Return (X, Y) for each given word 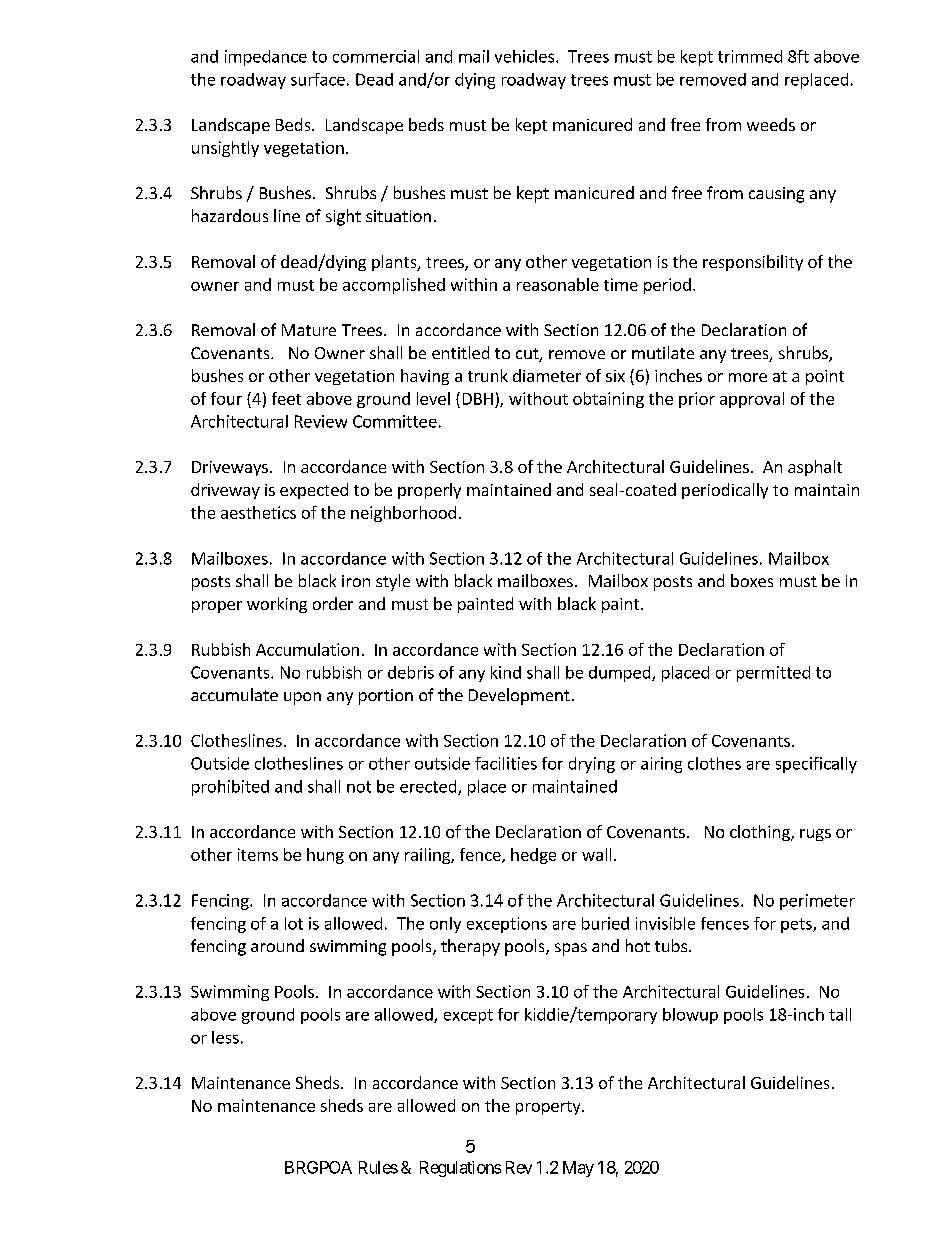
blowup (690, 1016)
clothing (761, 833)
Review (321, 421)
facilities (506, 763)
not (359, 787)
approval (752, 400)
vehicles (526, 56)
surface (318, 79)
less (225, 1037)
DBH (478, 399)
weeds (771, 124)
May (578, 1169)
